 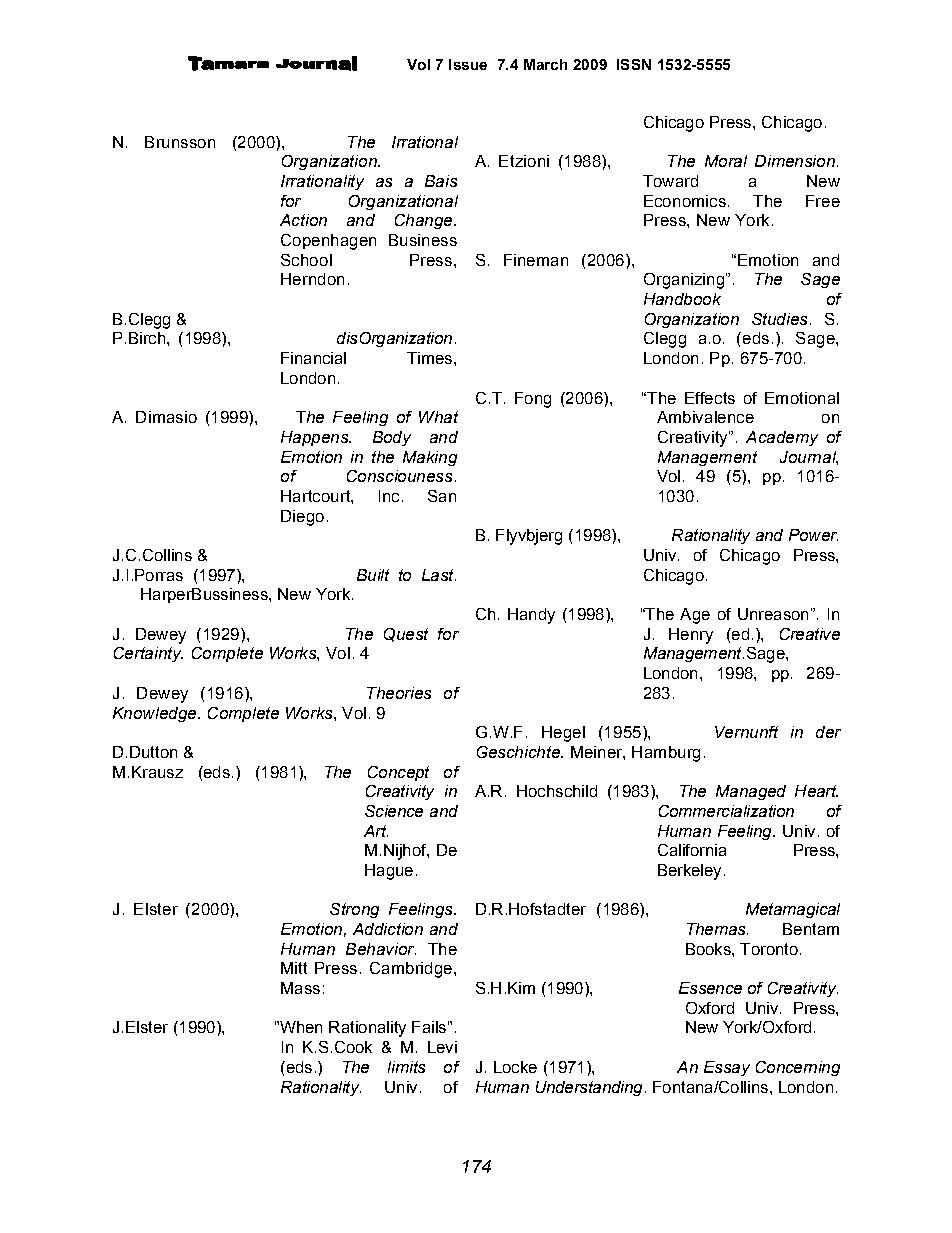 What do you see at coordinates (303, 220) in the screenshot?
I see `Action` at bounding box center [303, 220].
